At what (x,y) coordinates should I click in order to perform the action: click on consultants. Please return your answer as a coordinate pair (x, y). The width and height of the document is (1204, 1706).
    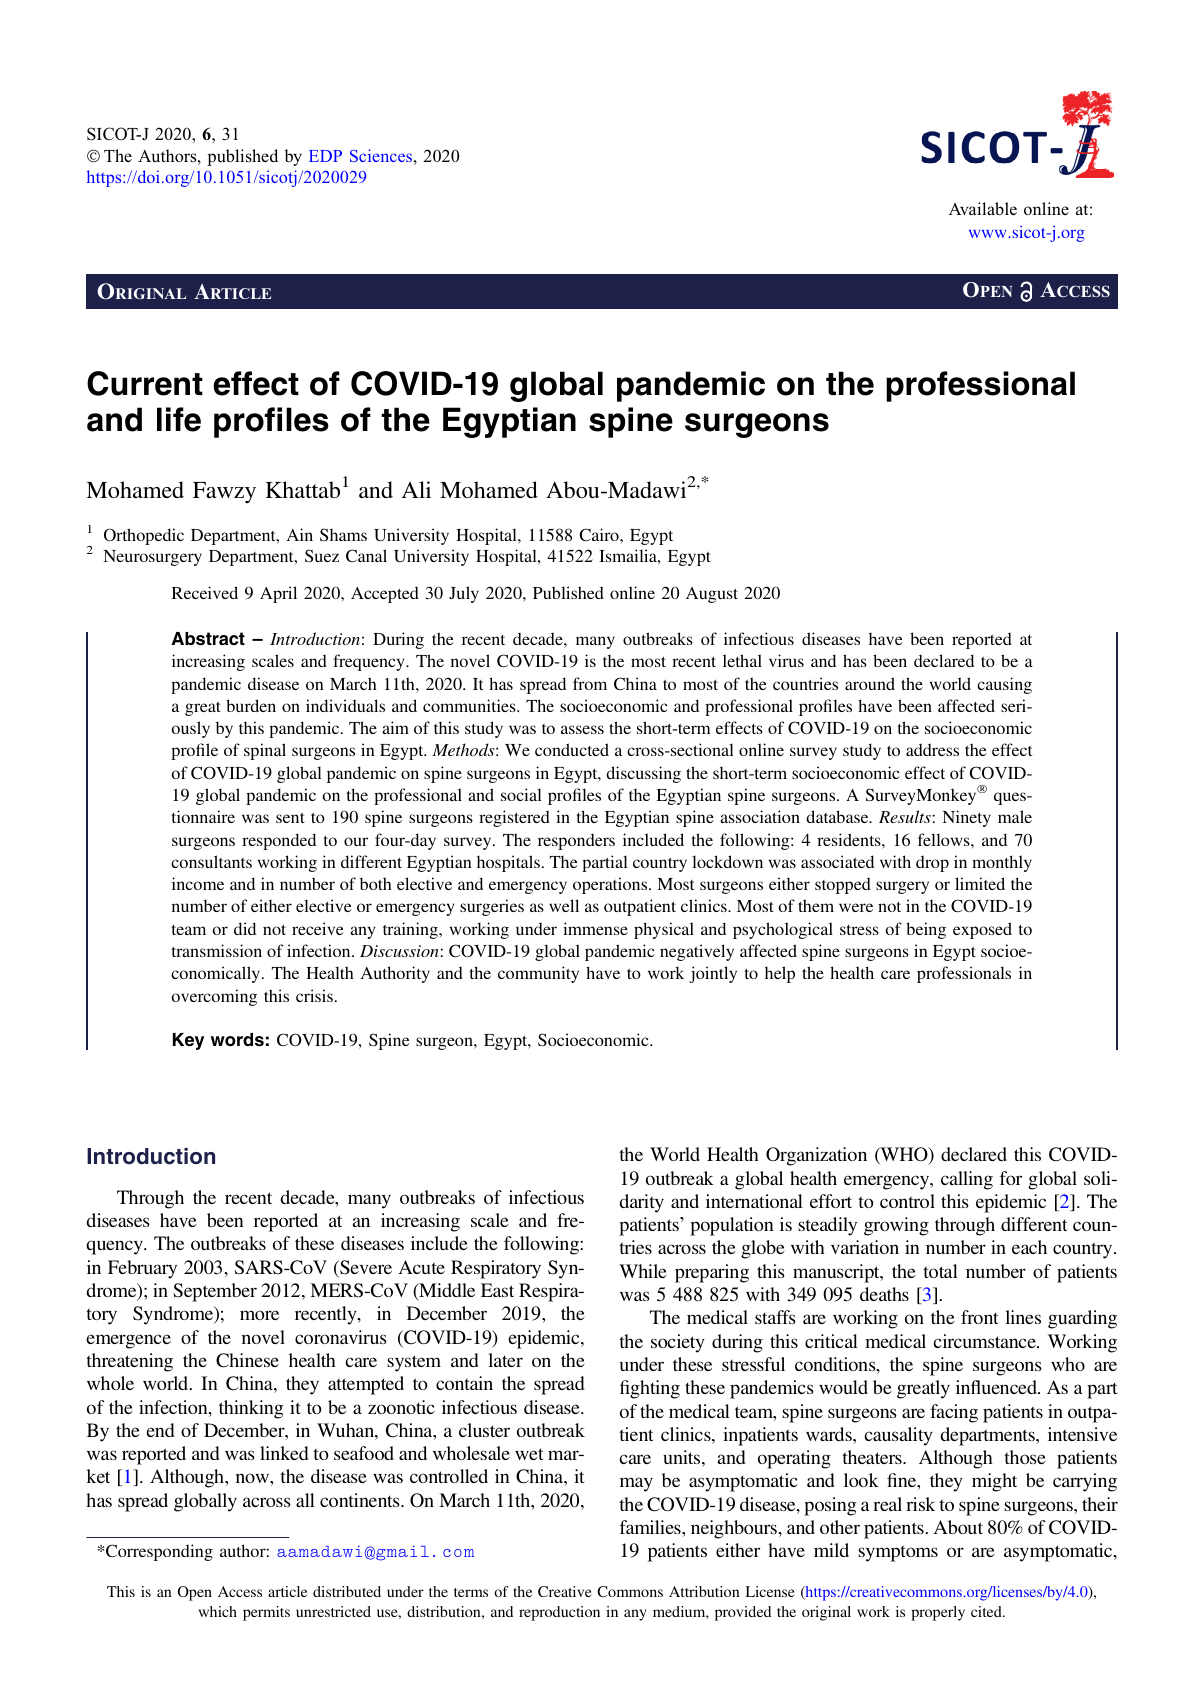
    Looking at the image, I should click on (211, 861).
